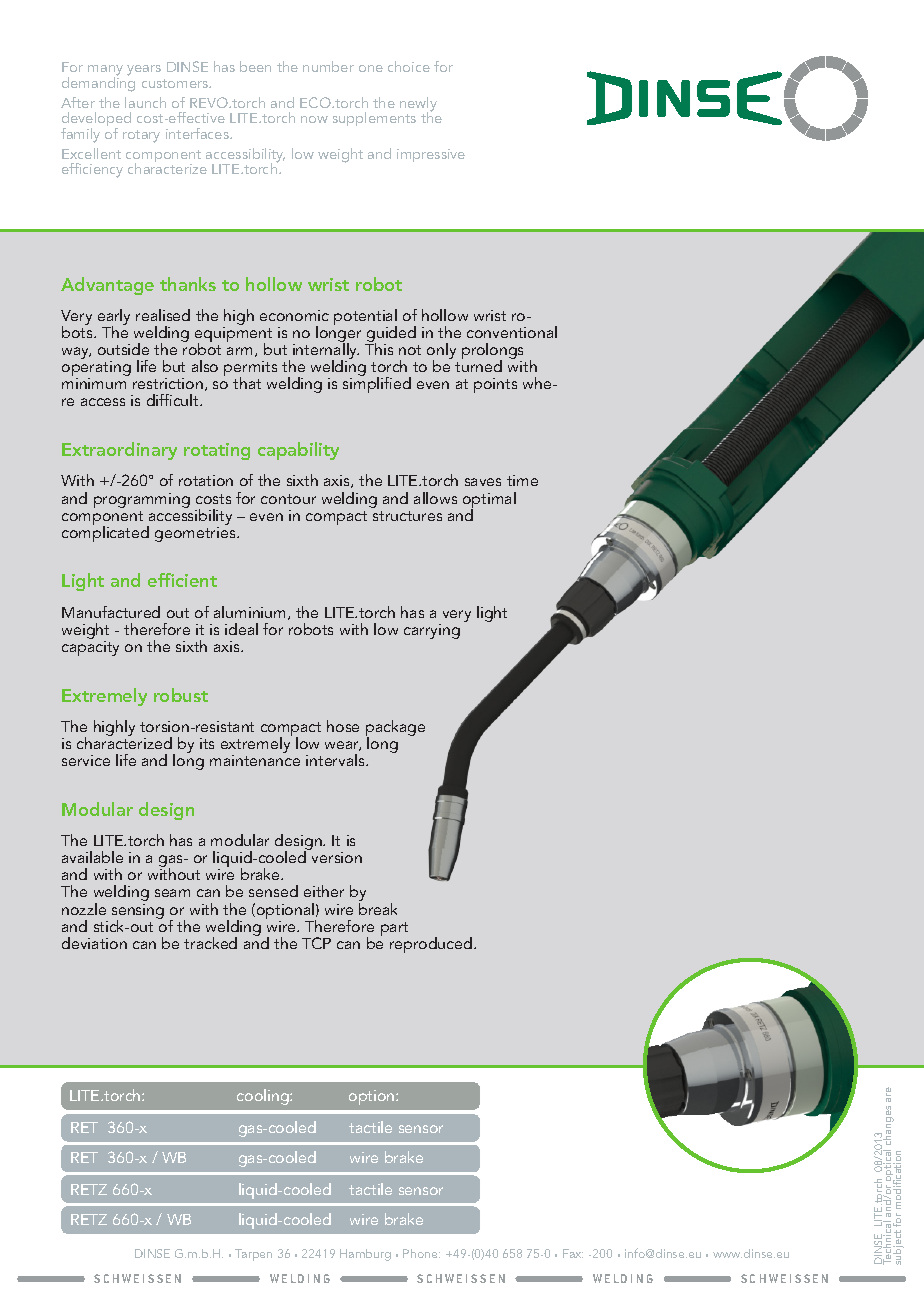  I want to click on launch, so click(145, 102).
